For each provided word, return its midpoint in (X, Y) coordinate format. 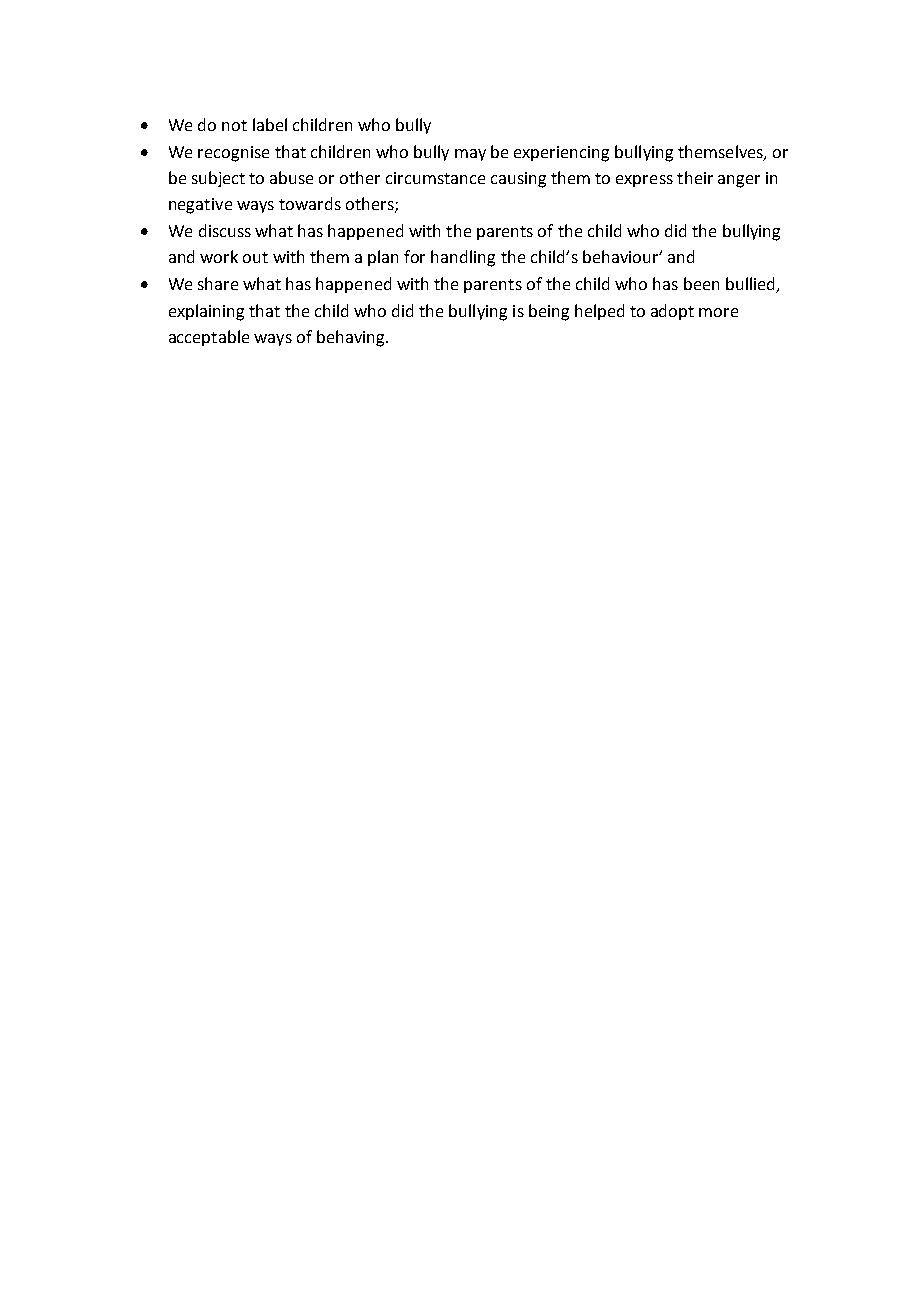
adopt (672, 312)
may (470, 155)
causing (518, 180)
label (270, 124)
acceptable (209, 338)
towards (310, 203)
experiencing (561, 154)
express (644, 181)
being (549, 312)
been (701, 283)
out (255, 257)
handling (463, 258)
